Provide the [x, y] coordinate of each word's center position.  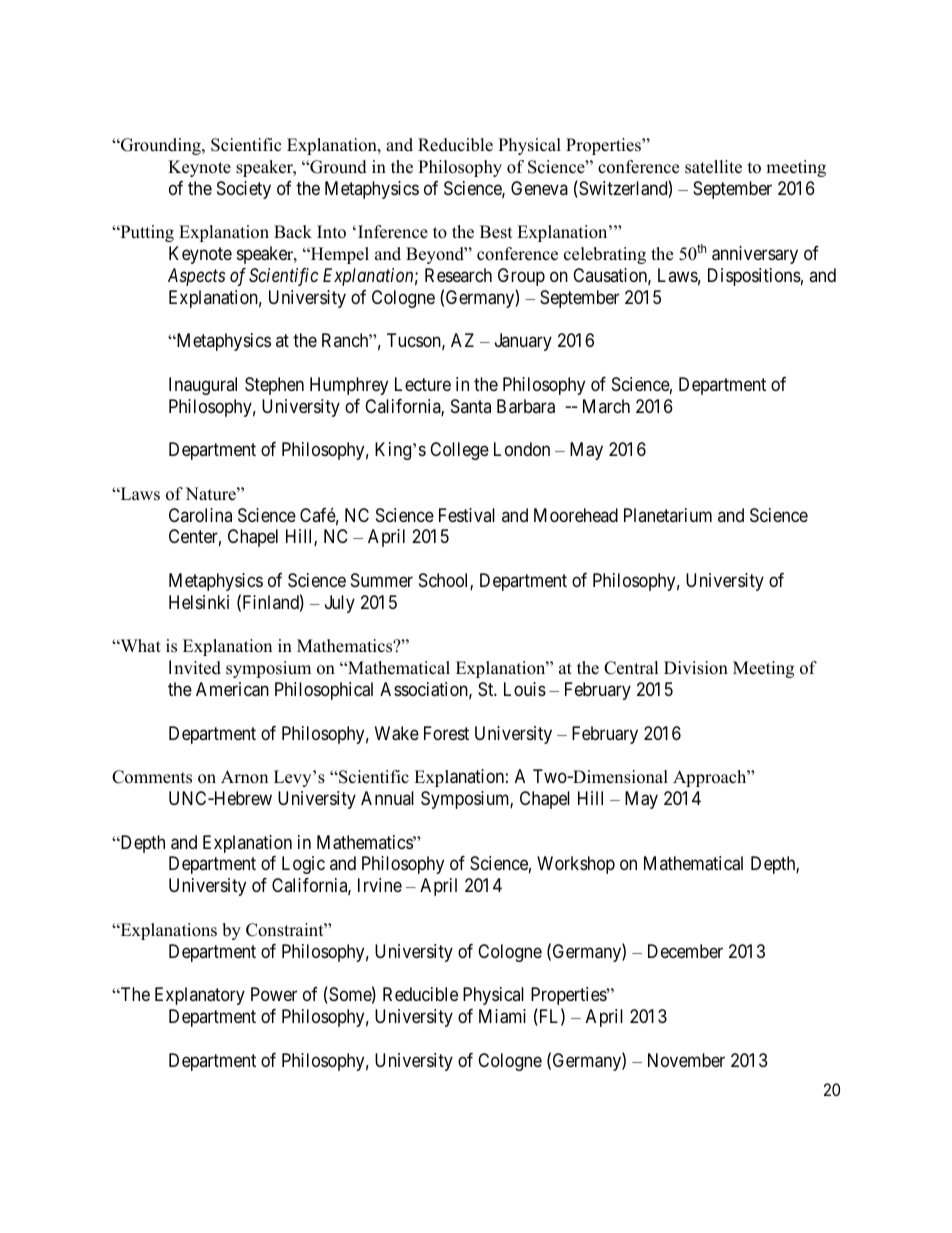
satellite [713, 167]
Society [244, 190]
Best [496, 232]
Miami [502, 1016]
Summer [382, 580]
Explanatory [200, 996]
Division [696, 668]
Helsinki [199, 602]
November [686, 1060]
